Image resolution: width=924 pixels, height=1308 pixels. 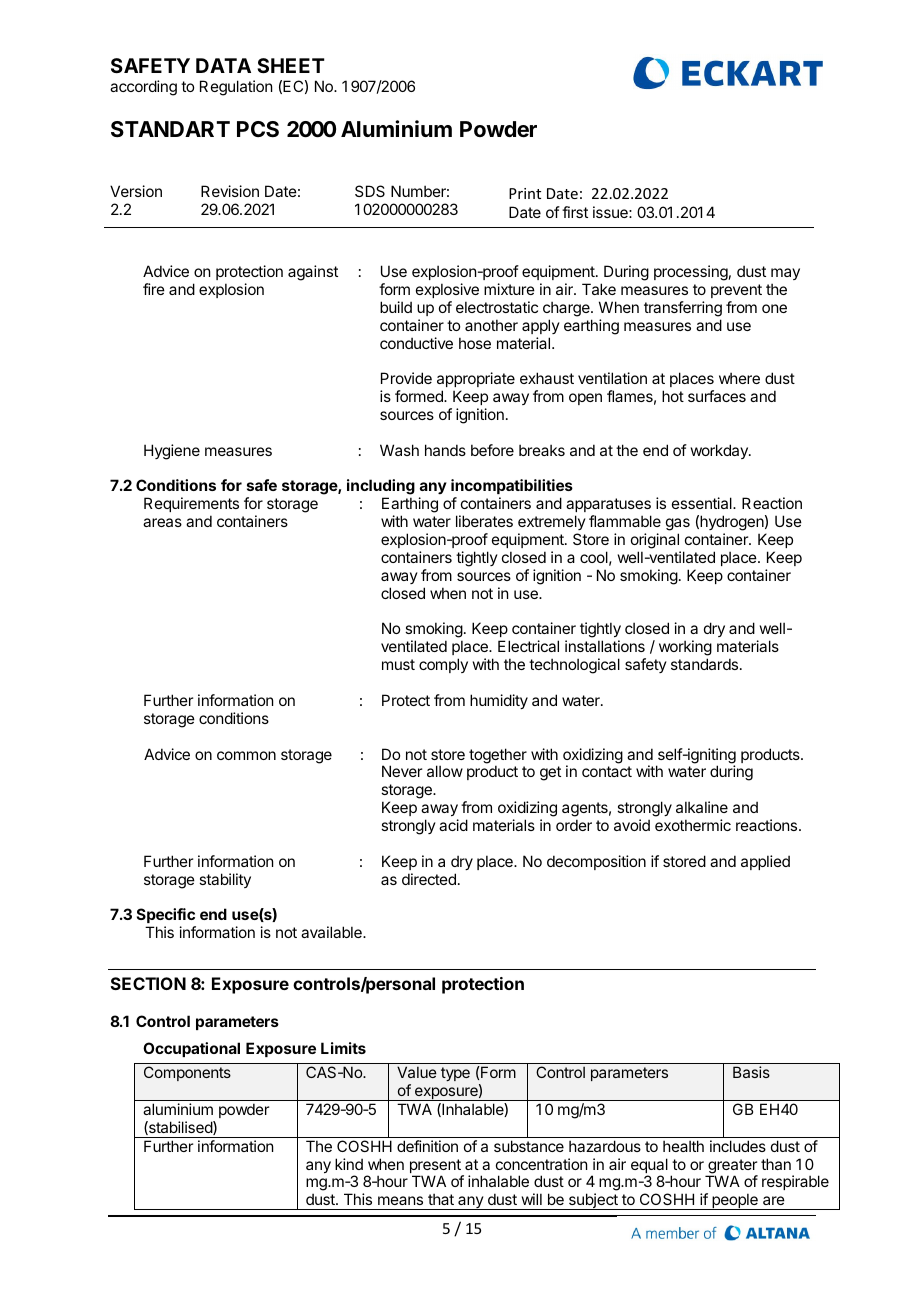 I want to click on greater, so click(x=732, y=1167).
